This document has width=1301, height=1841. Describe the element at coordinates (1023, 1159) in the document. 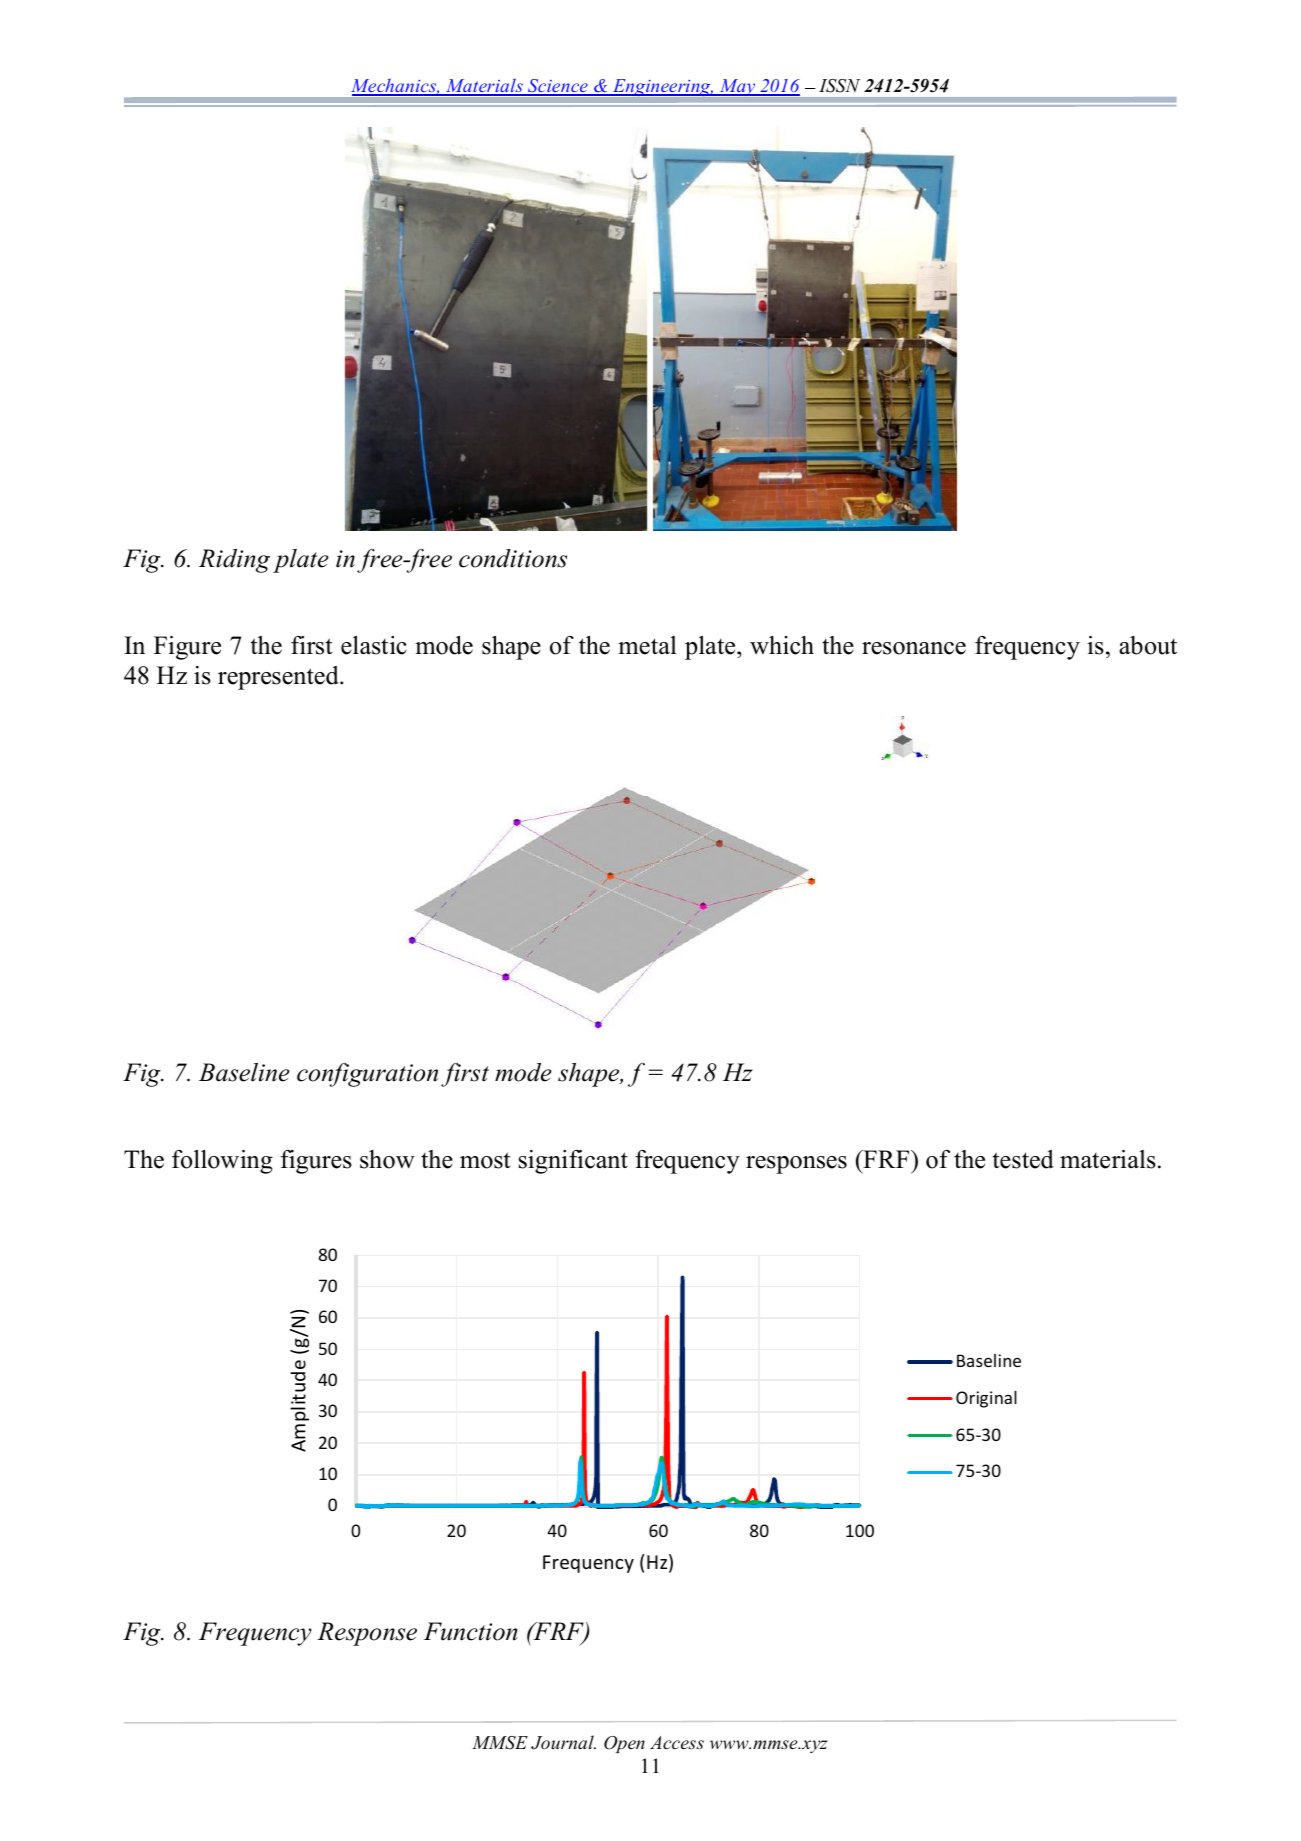

I see `tested` at that location.
